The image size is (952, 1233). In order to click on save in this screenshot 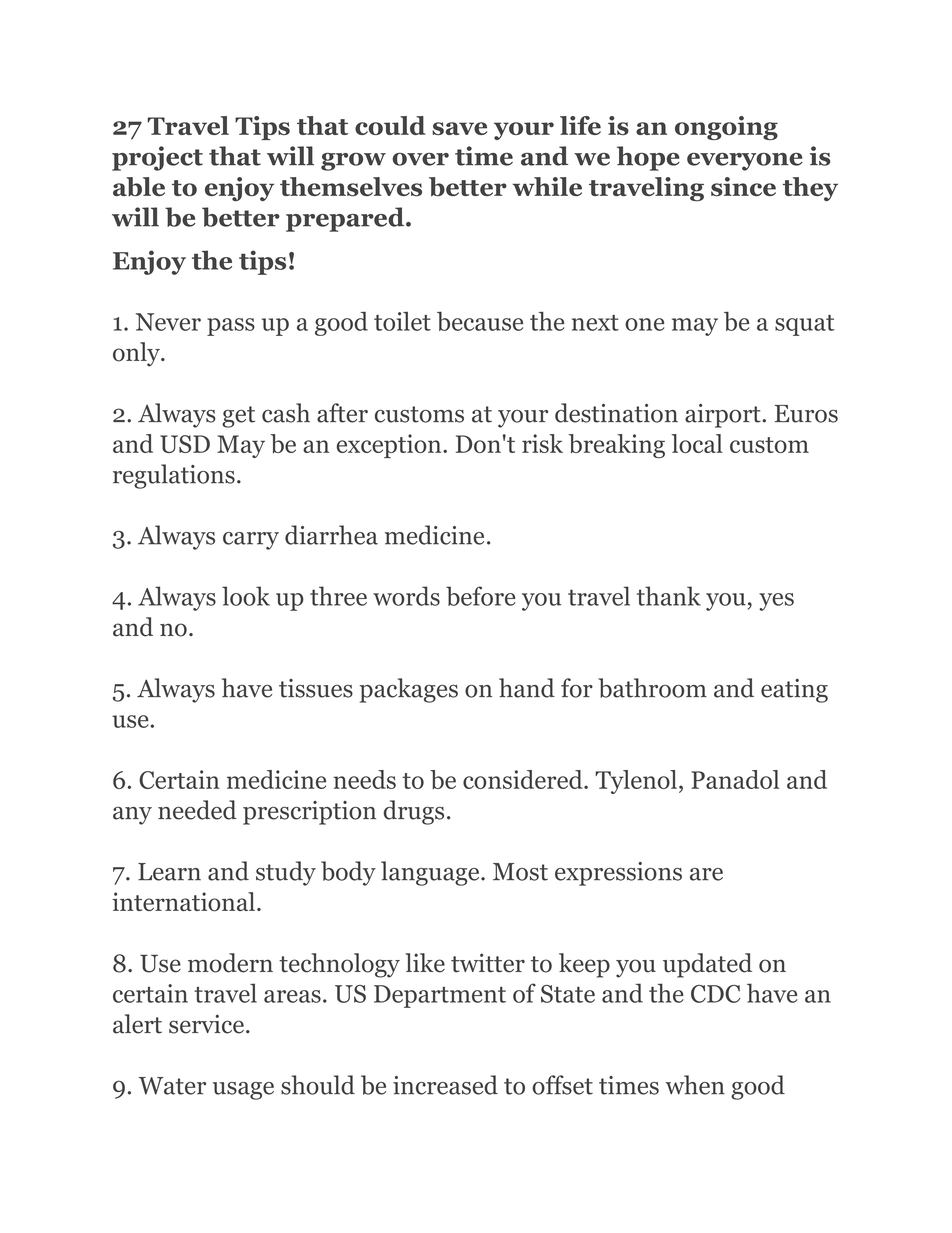, I will do `click(459, 128)`.
